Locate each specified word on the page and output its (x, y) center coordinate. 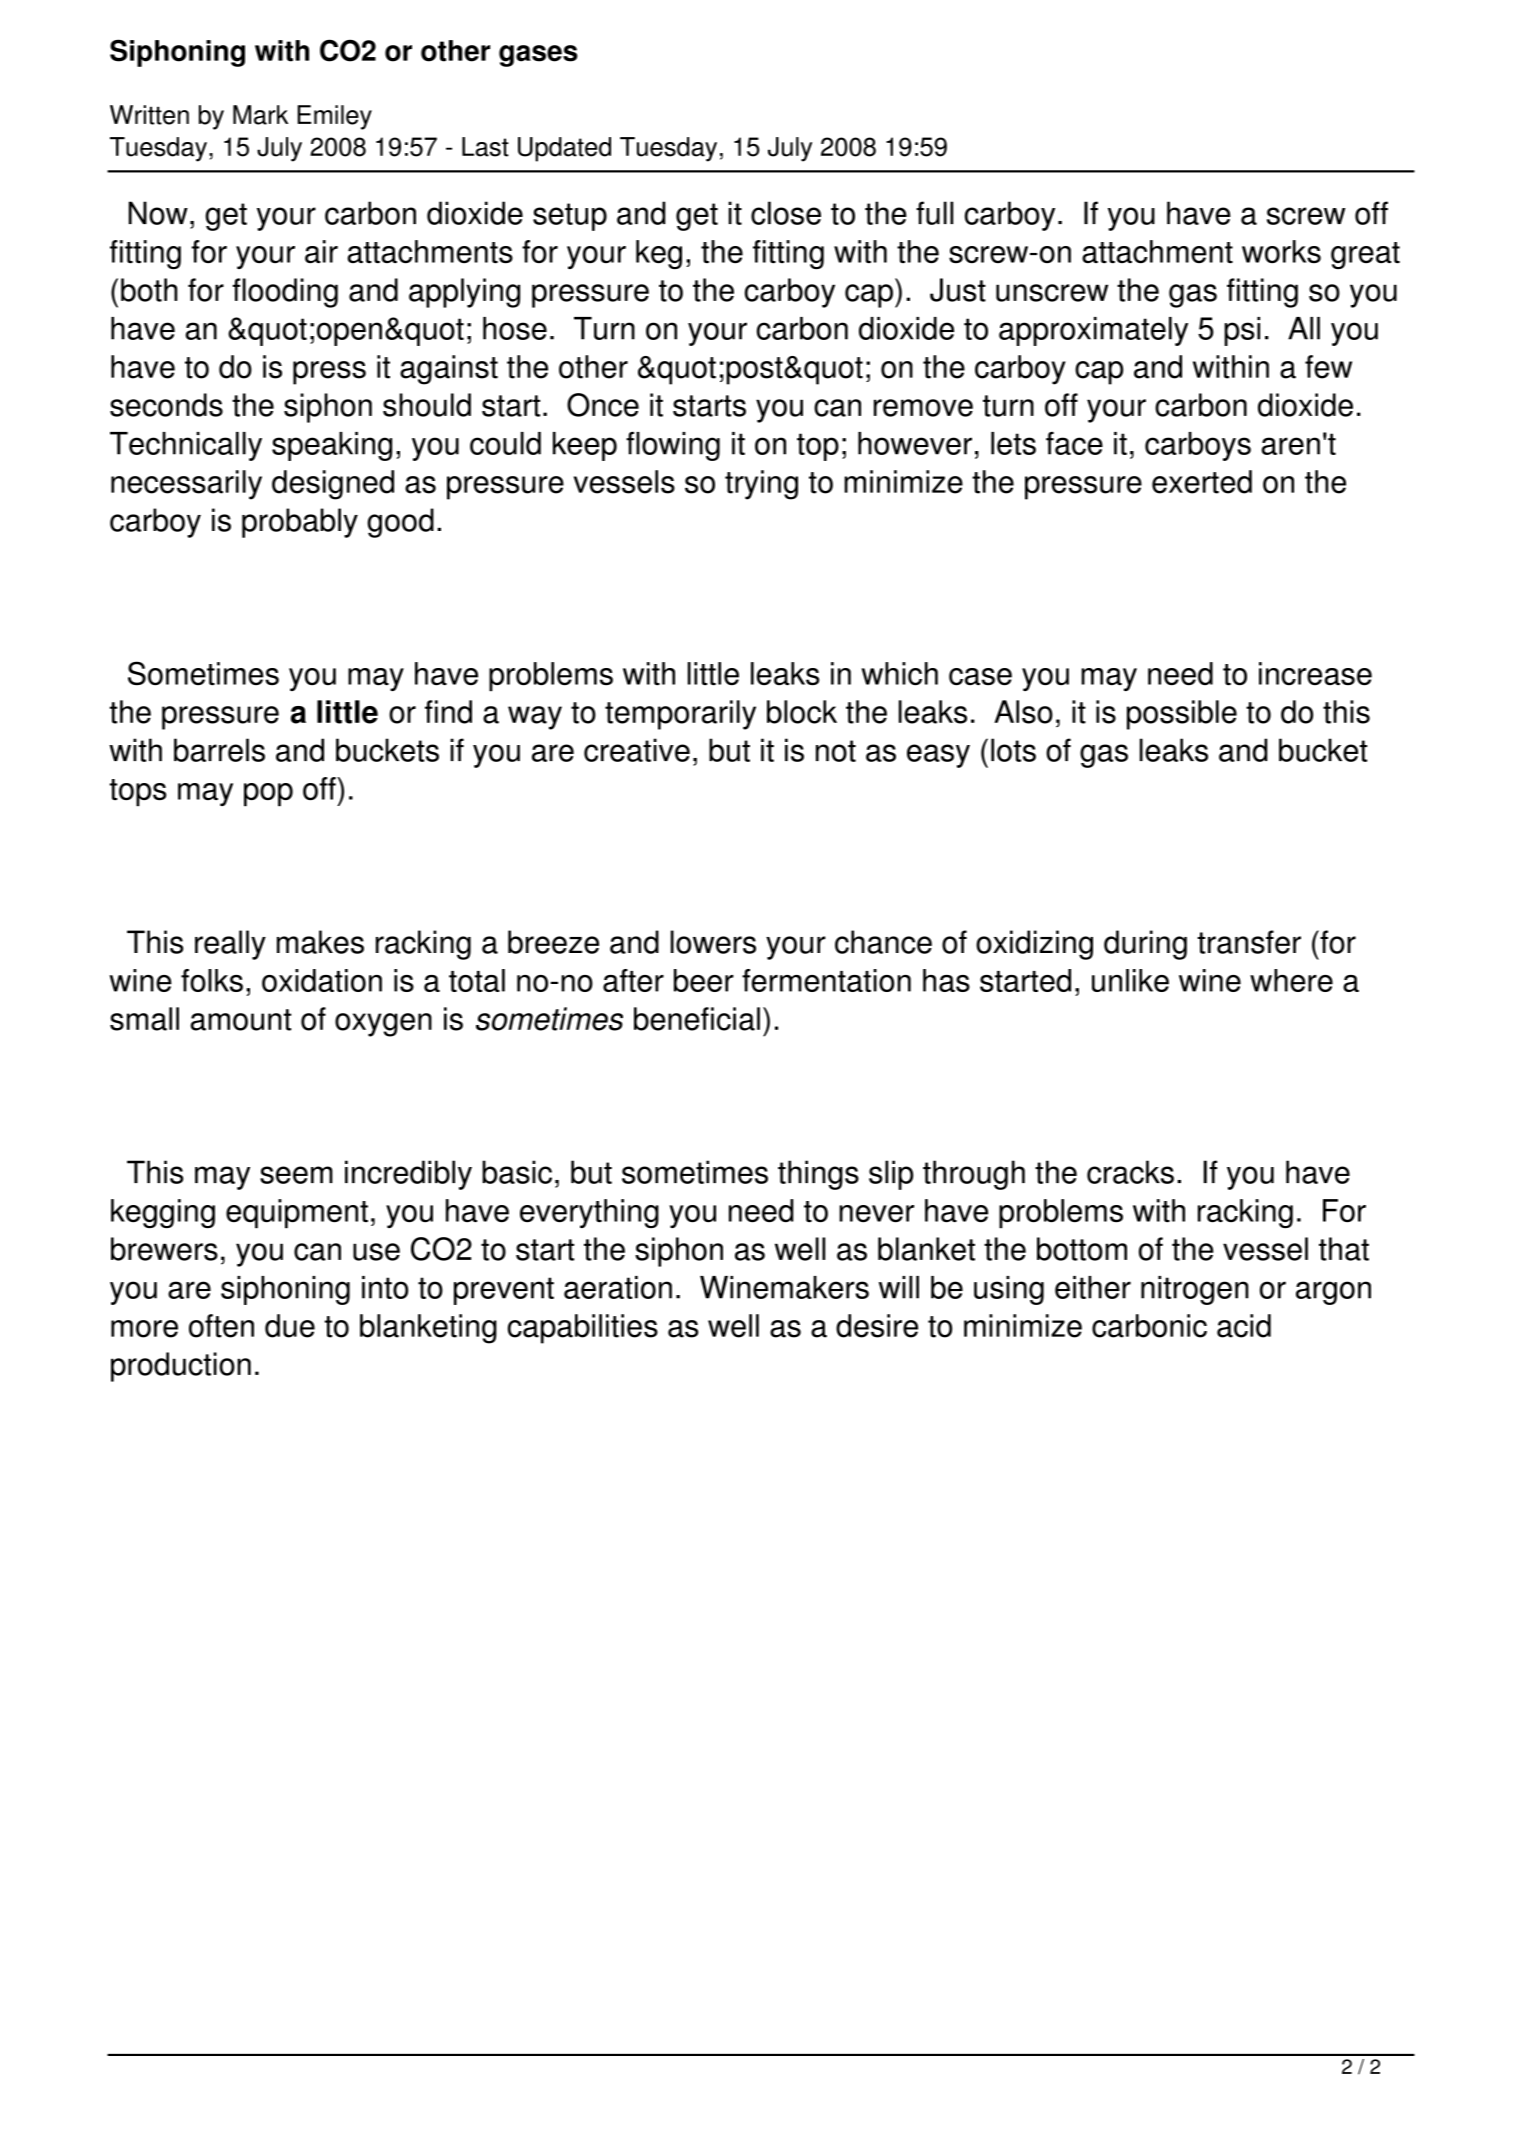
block (802, 712)
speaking (332, 446)
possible (1182, 715)
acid (1244, 1326)
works (1281, 251)
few (1328, 367)
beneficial (697, 1019)
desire (877, 1326)
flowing (673, 446)
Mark (260, 115)
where (1291, 980)
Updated (564, 149)
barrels (219, 750)
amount (240, 1020)
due (290, 1326)
